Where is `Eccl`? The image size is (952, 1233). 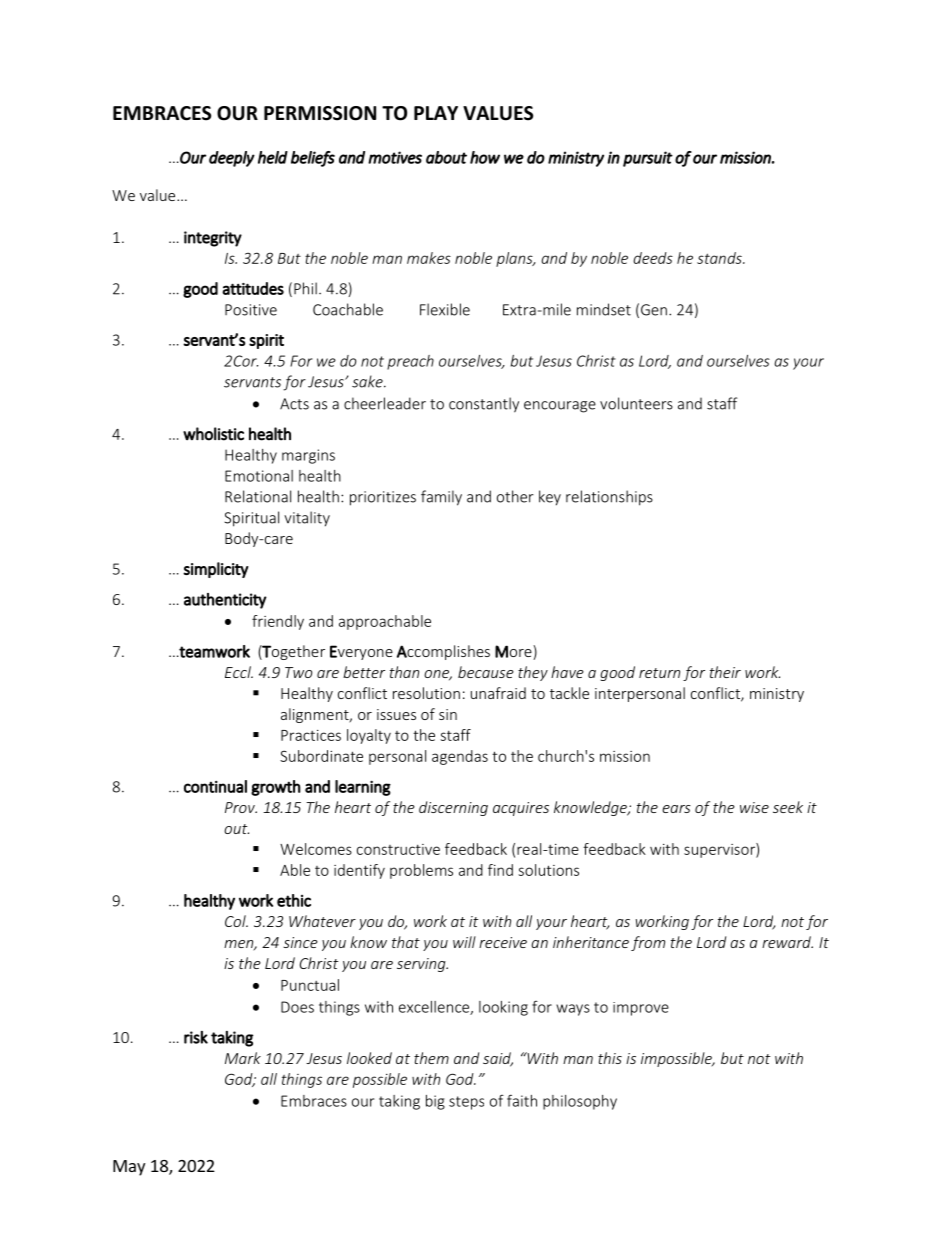 Eccl is located at coordinates (239, 672).
